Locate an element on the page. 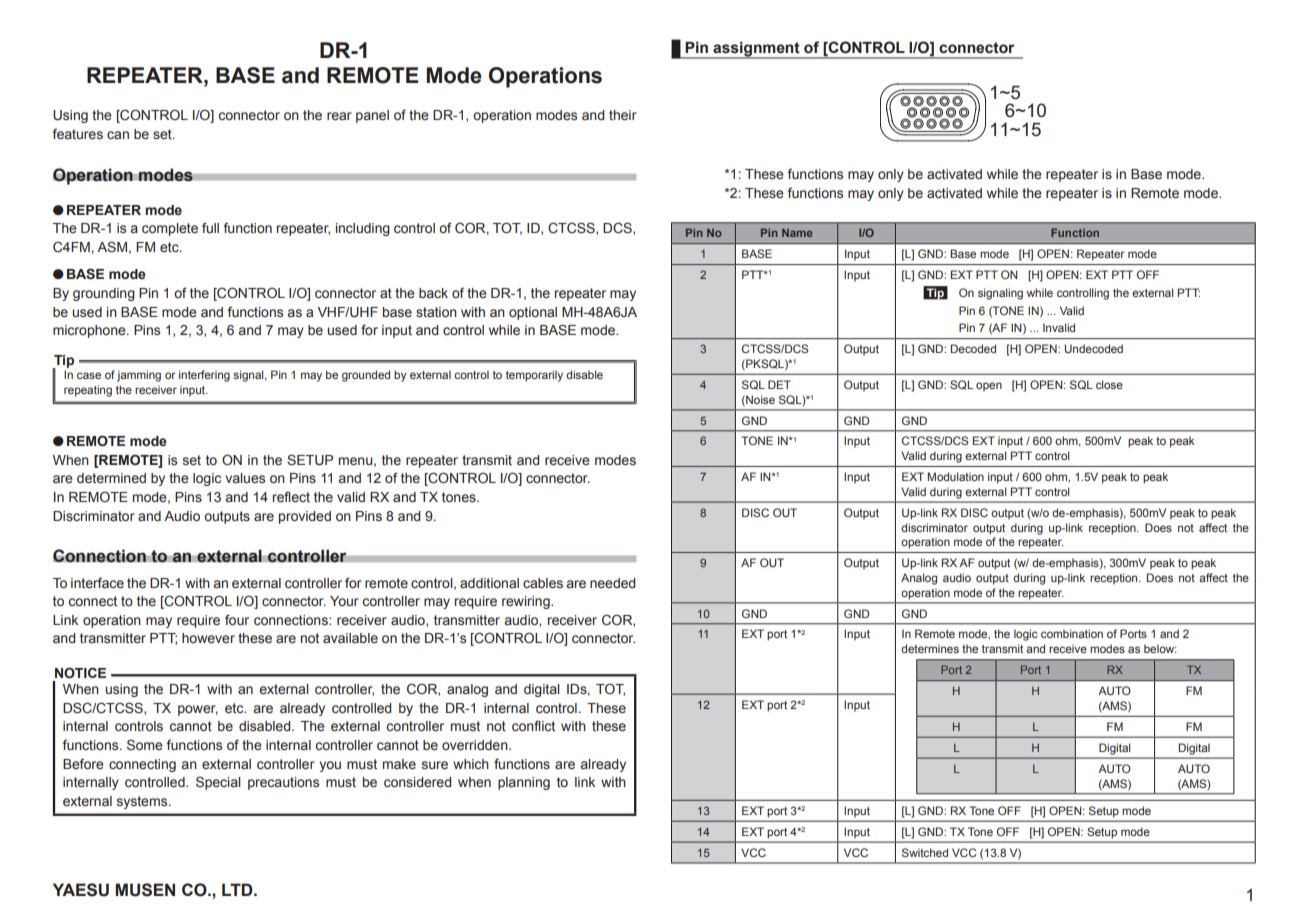  rewiring is located at coordinates (527, 602).
